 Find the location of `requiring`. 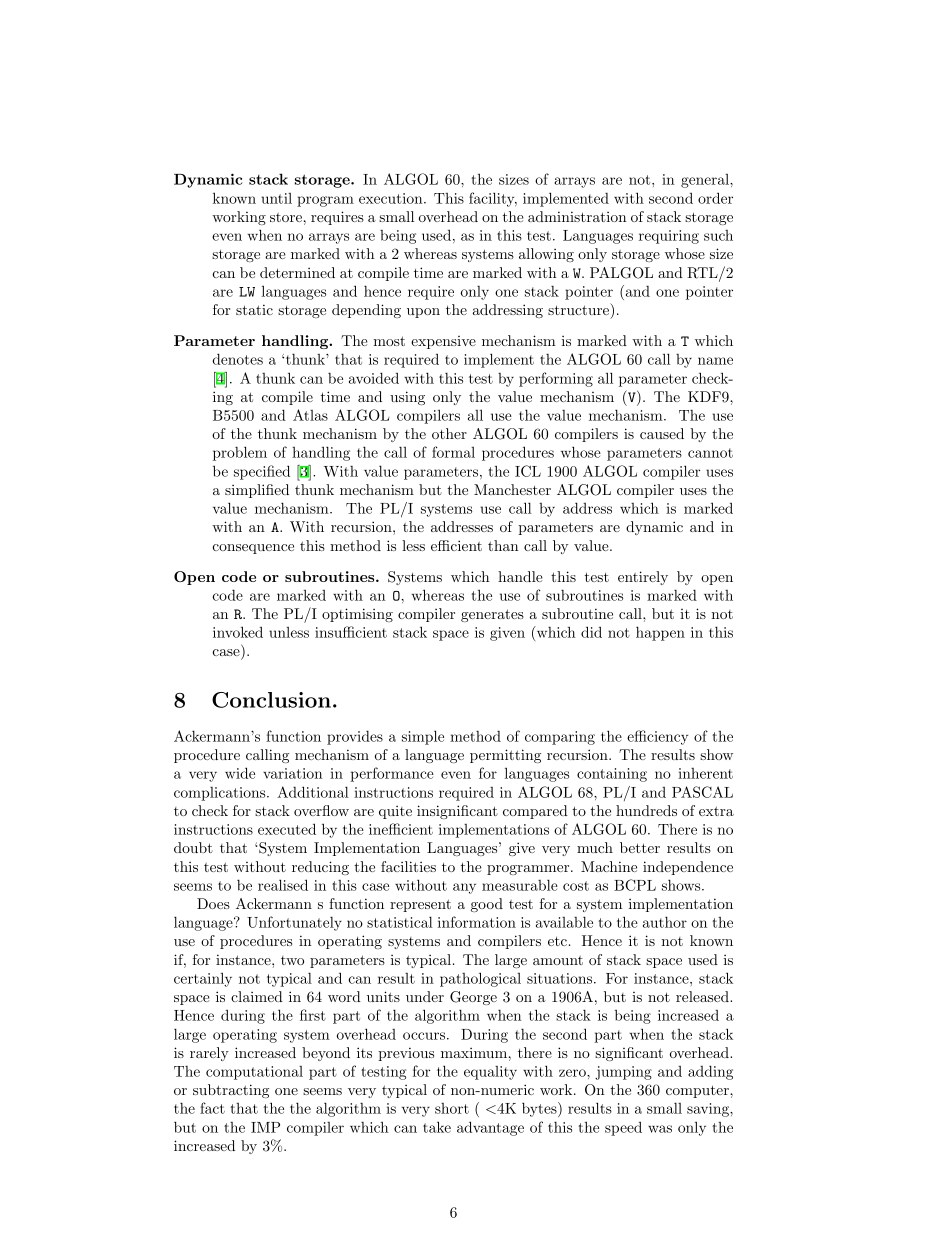

requiring is located at coordinates (669, 237).
